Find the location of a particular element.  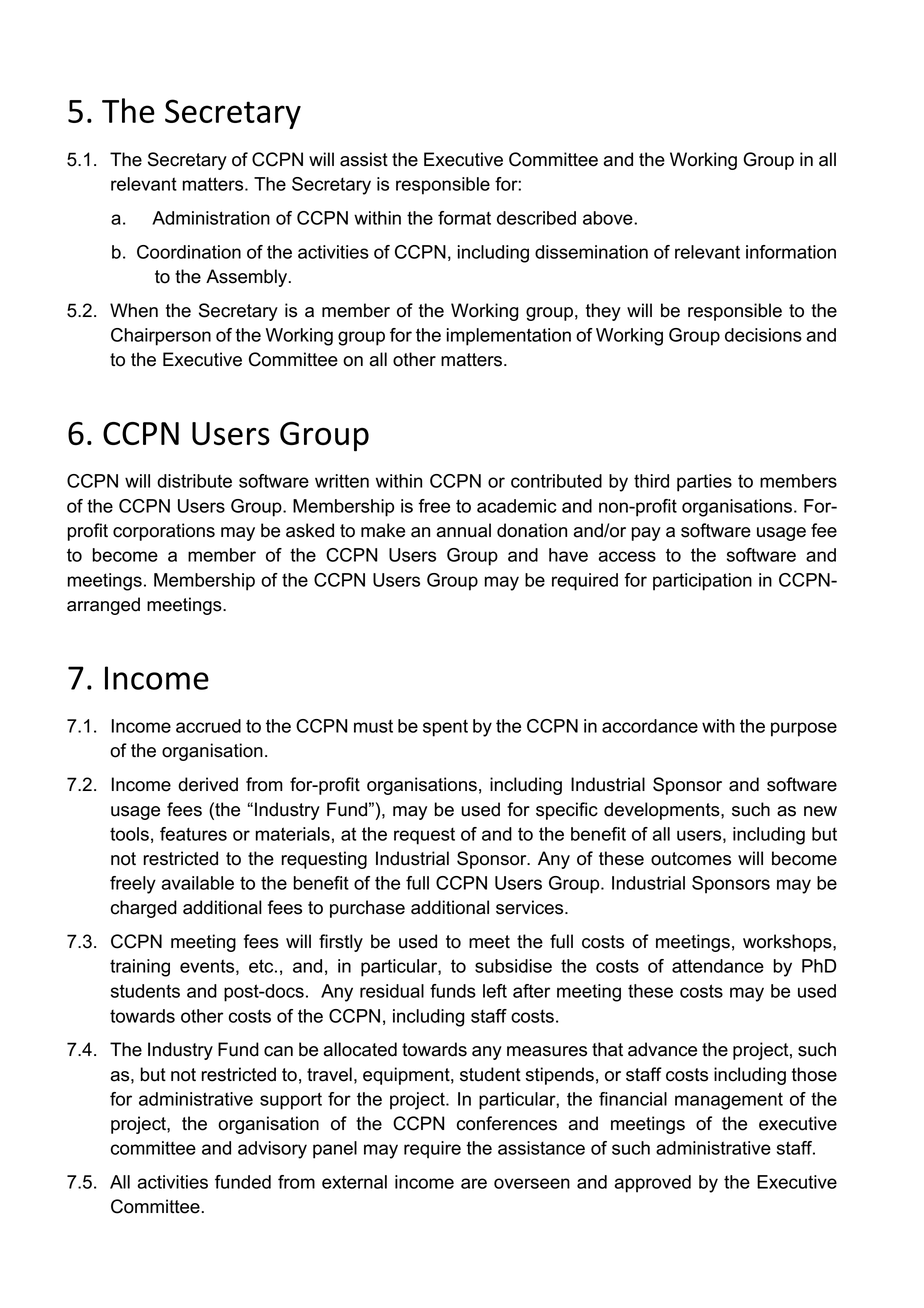

services is located at coordinates (531, 907).
